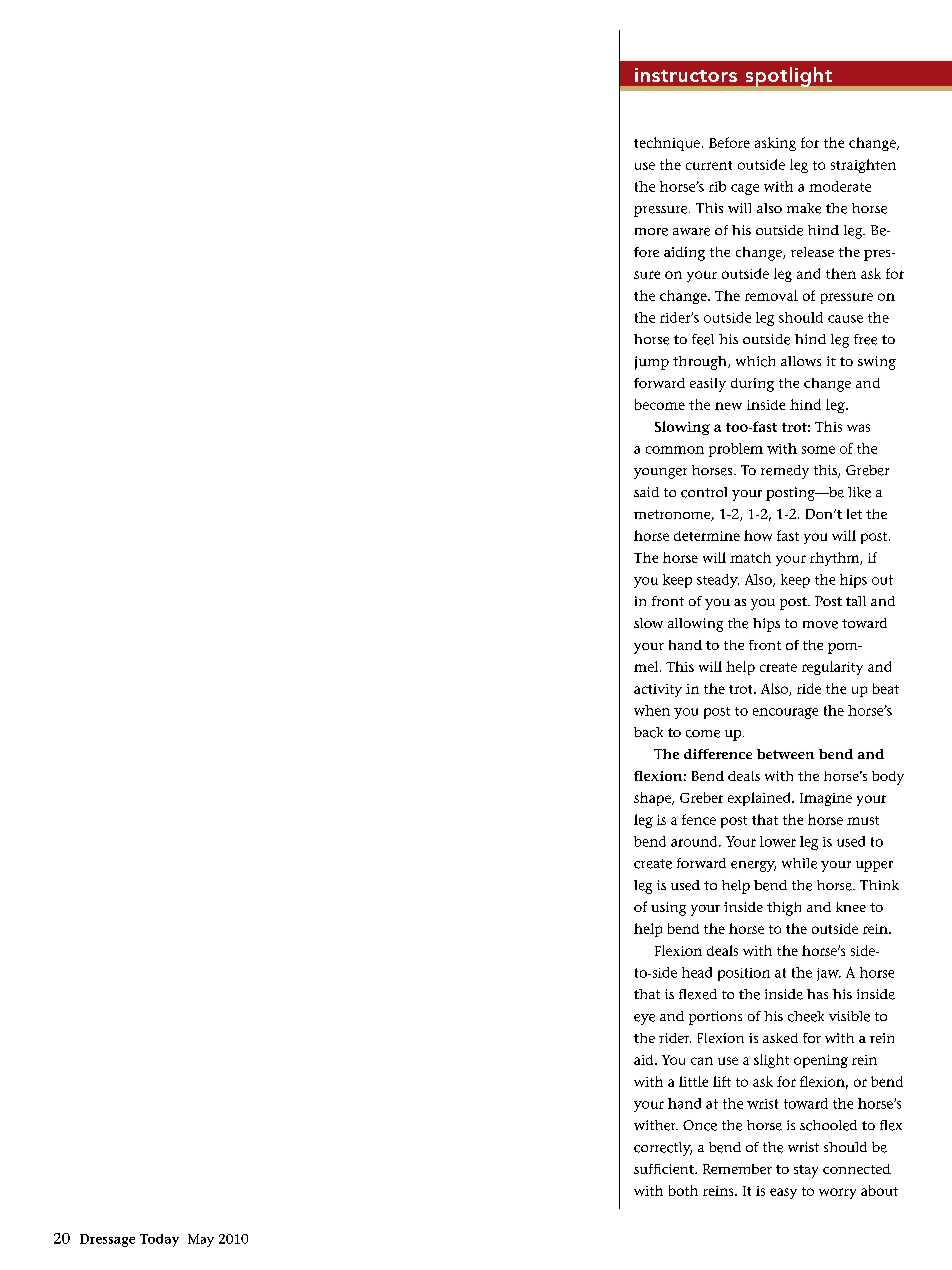 The image size is (952, 1270). Describe the element at coordinates (660, 473) in the page. I see `younger` at that location.
